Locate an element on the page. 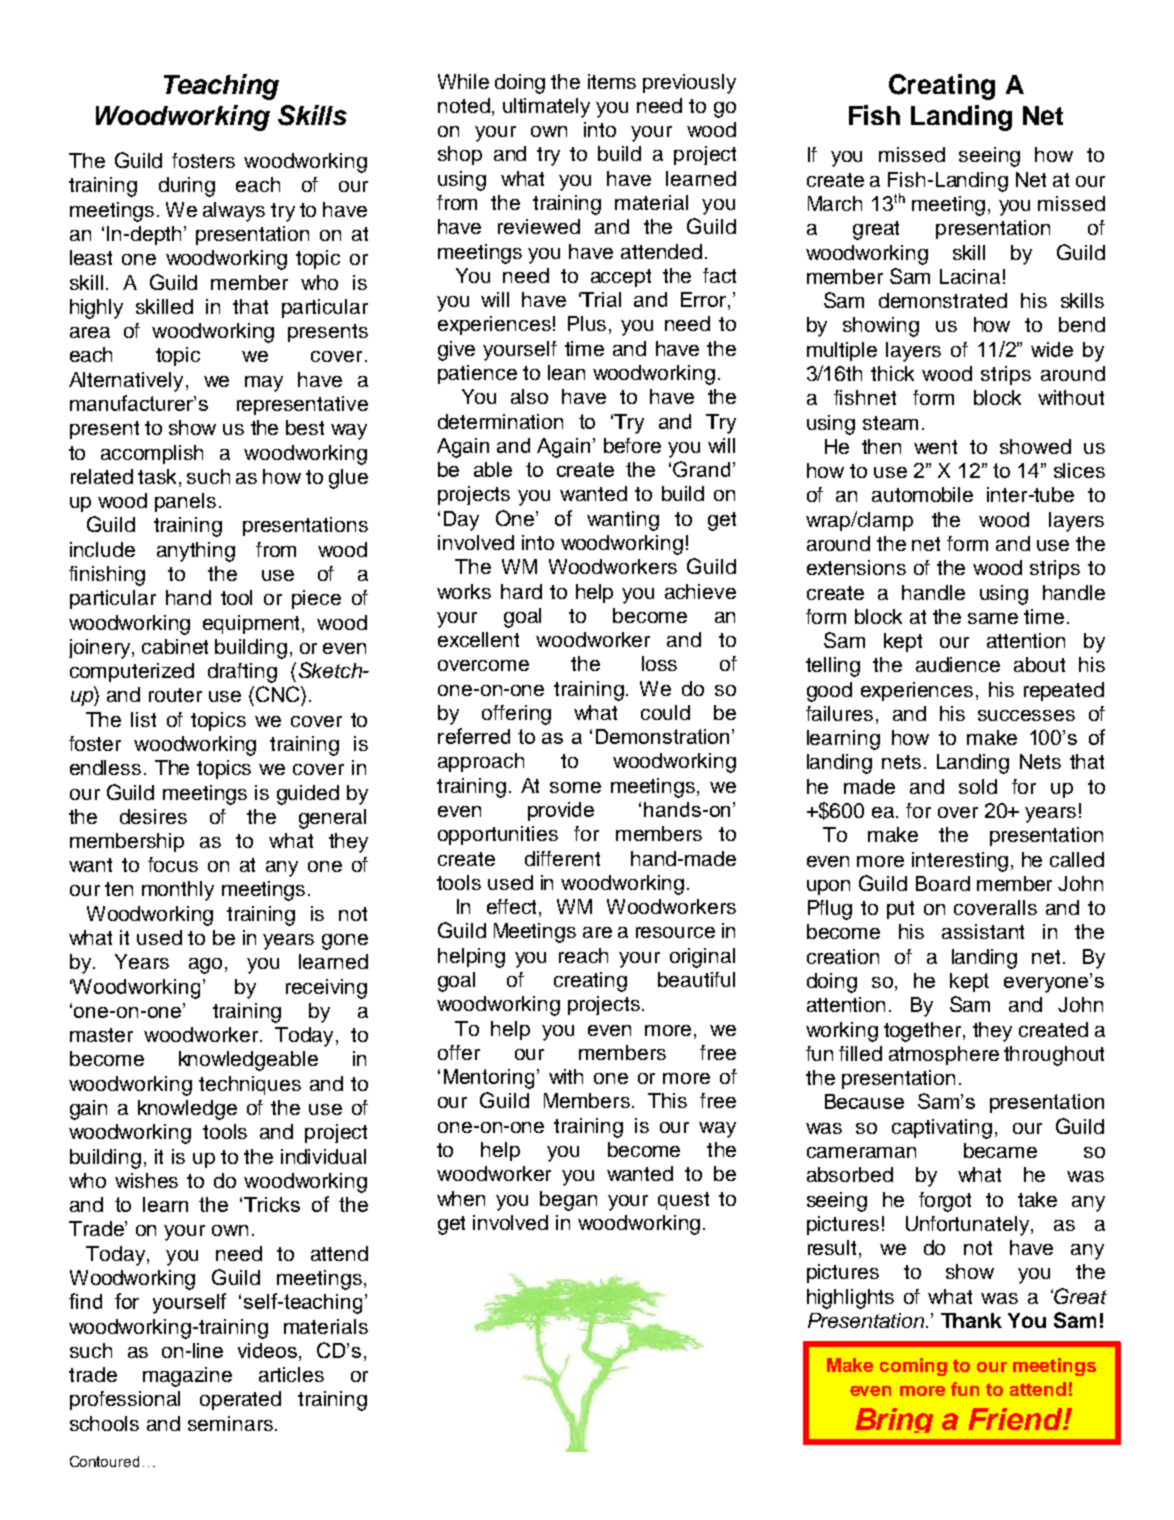 The height and width of the image is (1520, 1174). hard is located at coordinates (521, 591).
